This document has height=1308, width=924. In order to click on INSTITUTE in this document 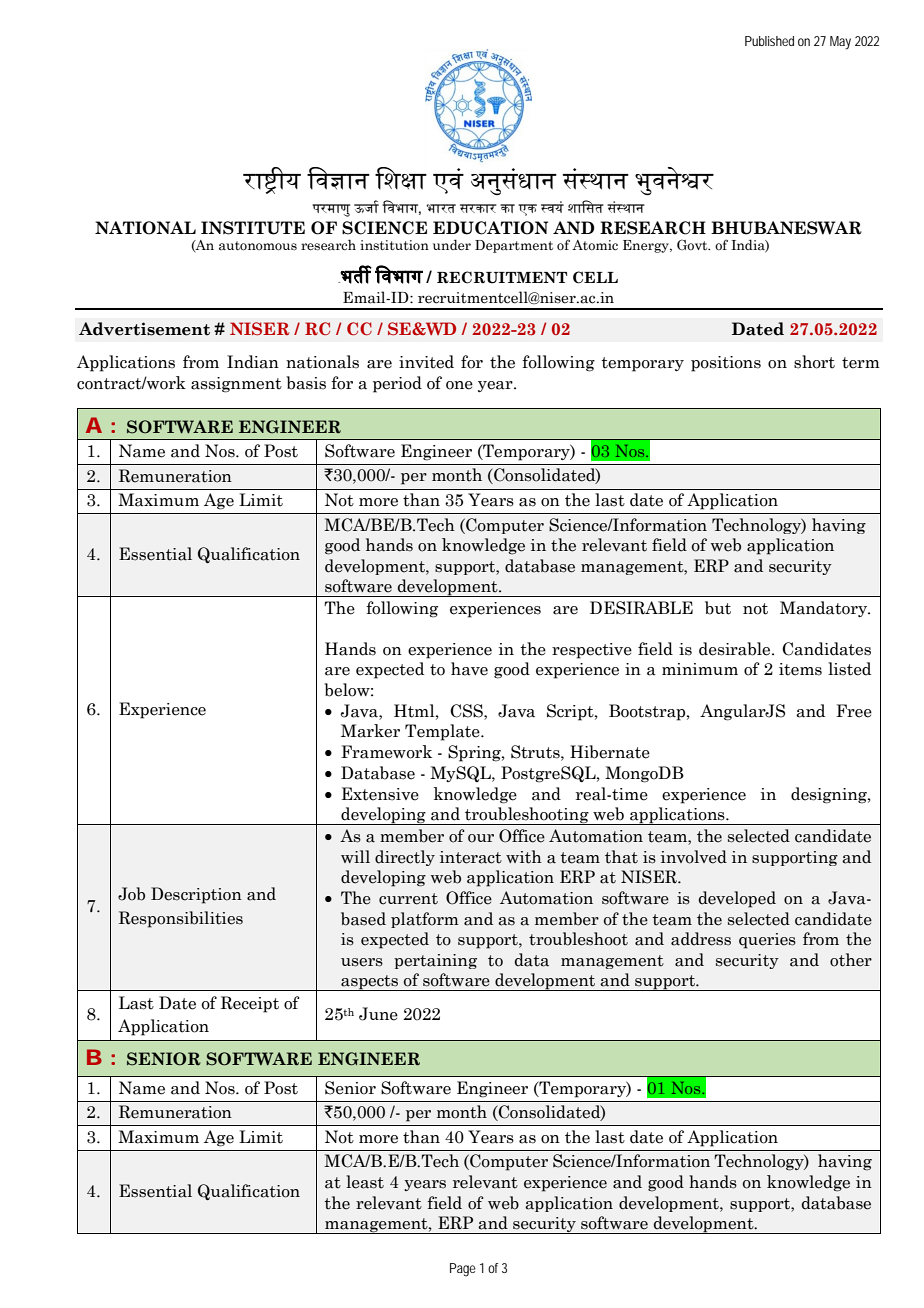, I will do `click(253, 228)`.
